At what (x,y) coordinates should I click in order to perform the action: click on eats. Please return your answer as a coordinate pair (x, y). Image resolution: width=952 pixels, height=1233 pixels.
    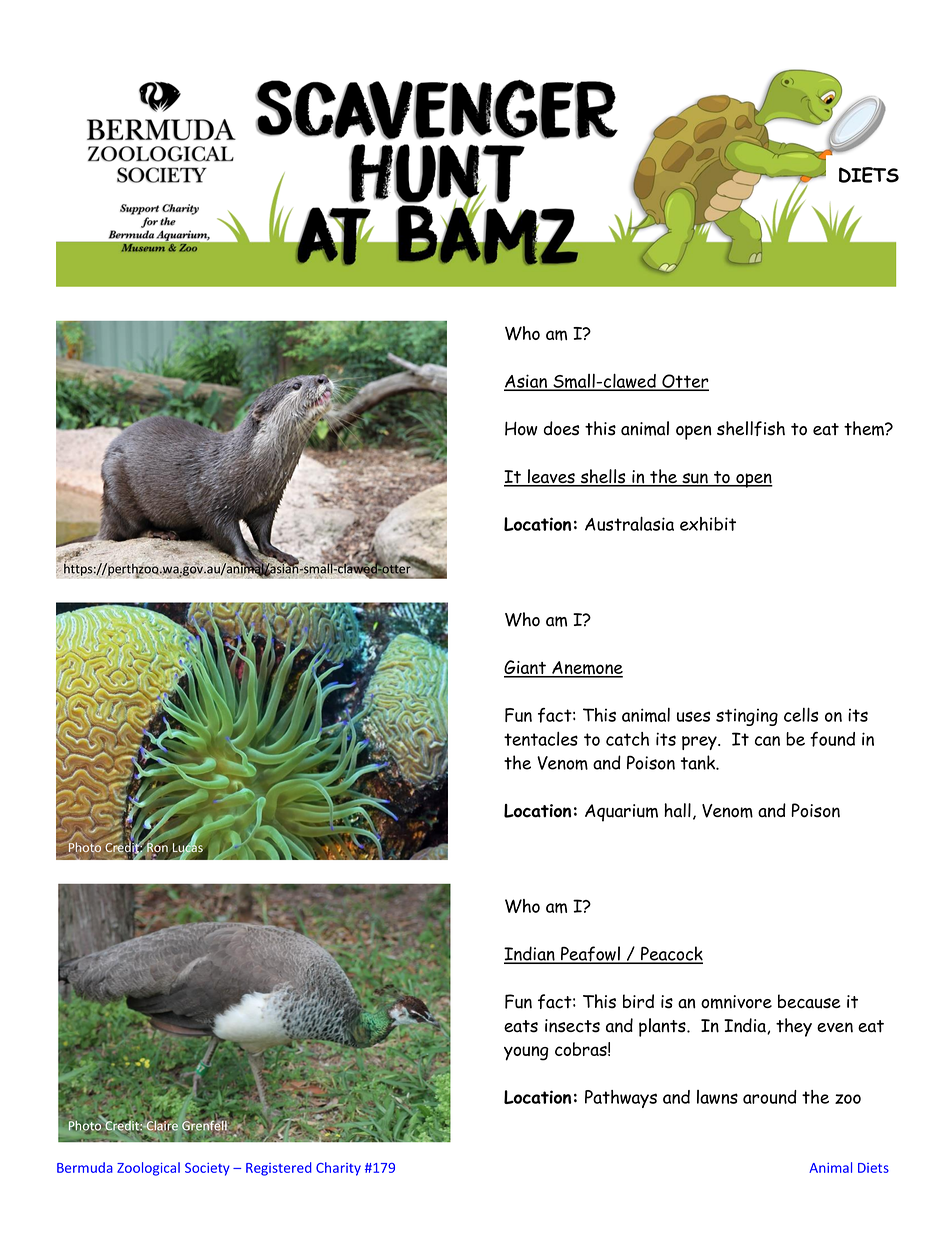
    Looking at the image, I should click on (521, 1026).
